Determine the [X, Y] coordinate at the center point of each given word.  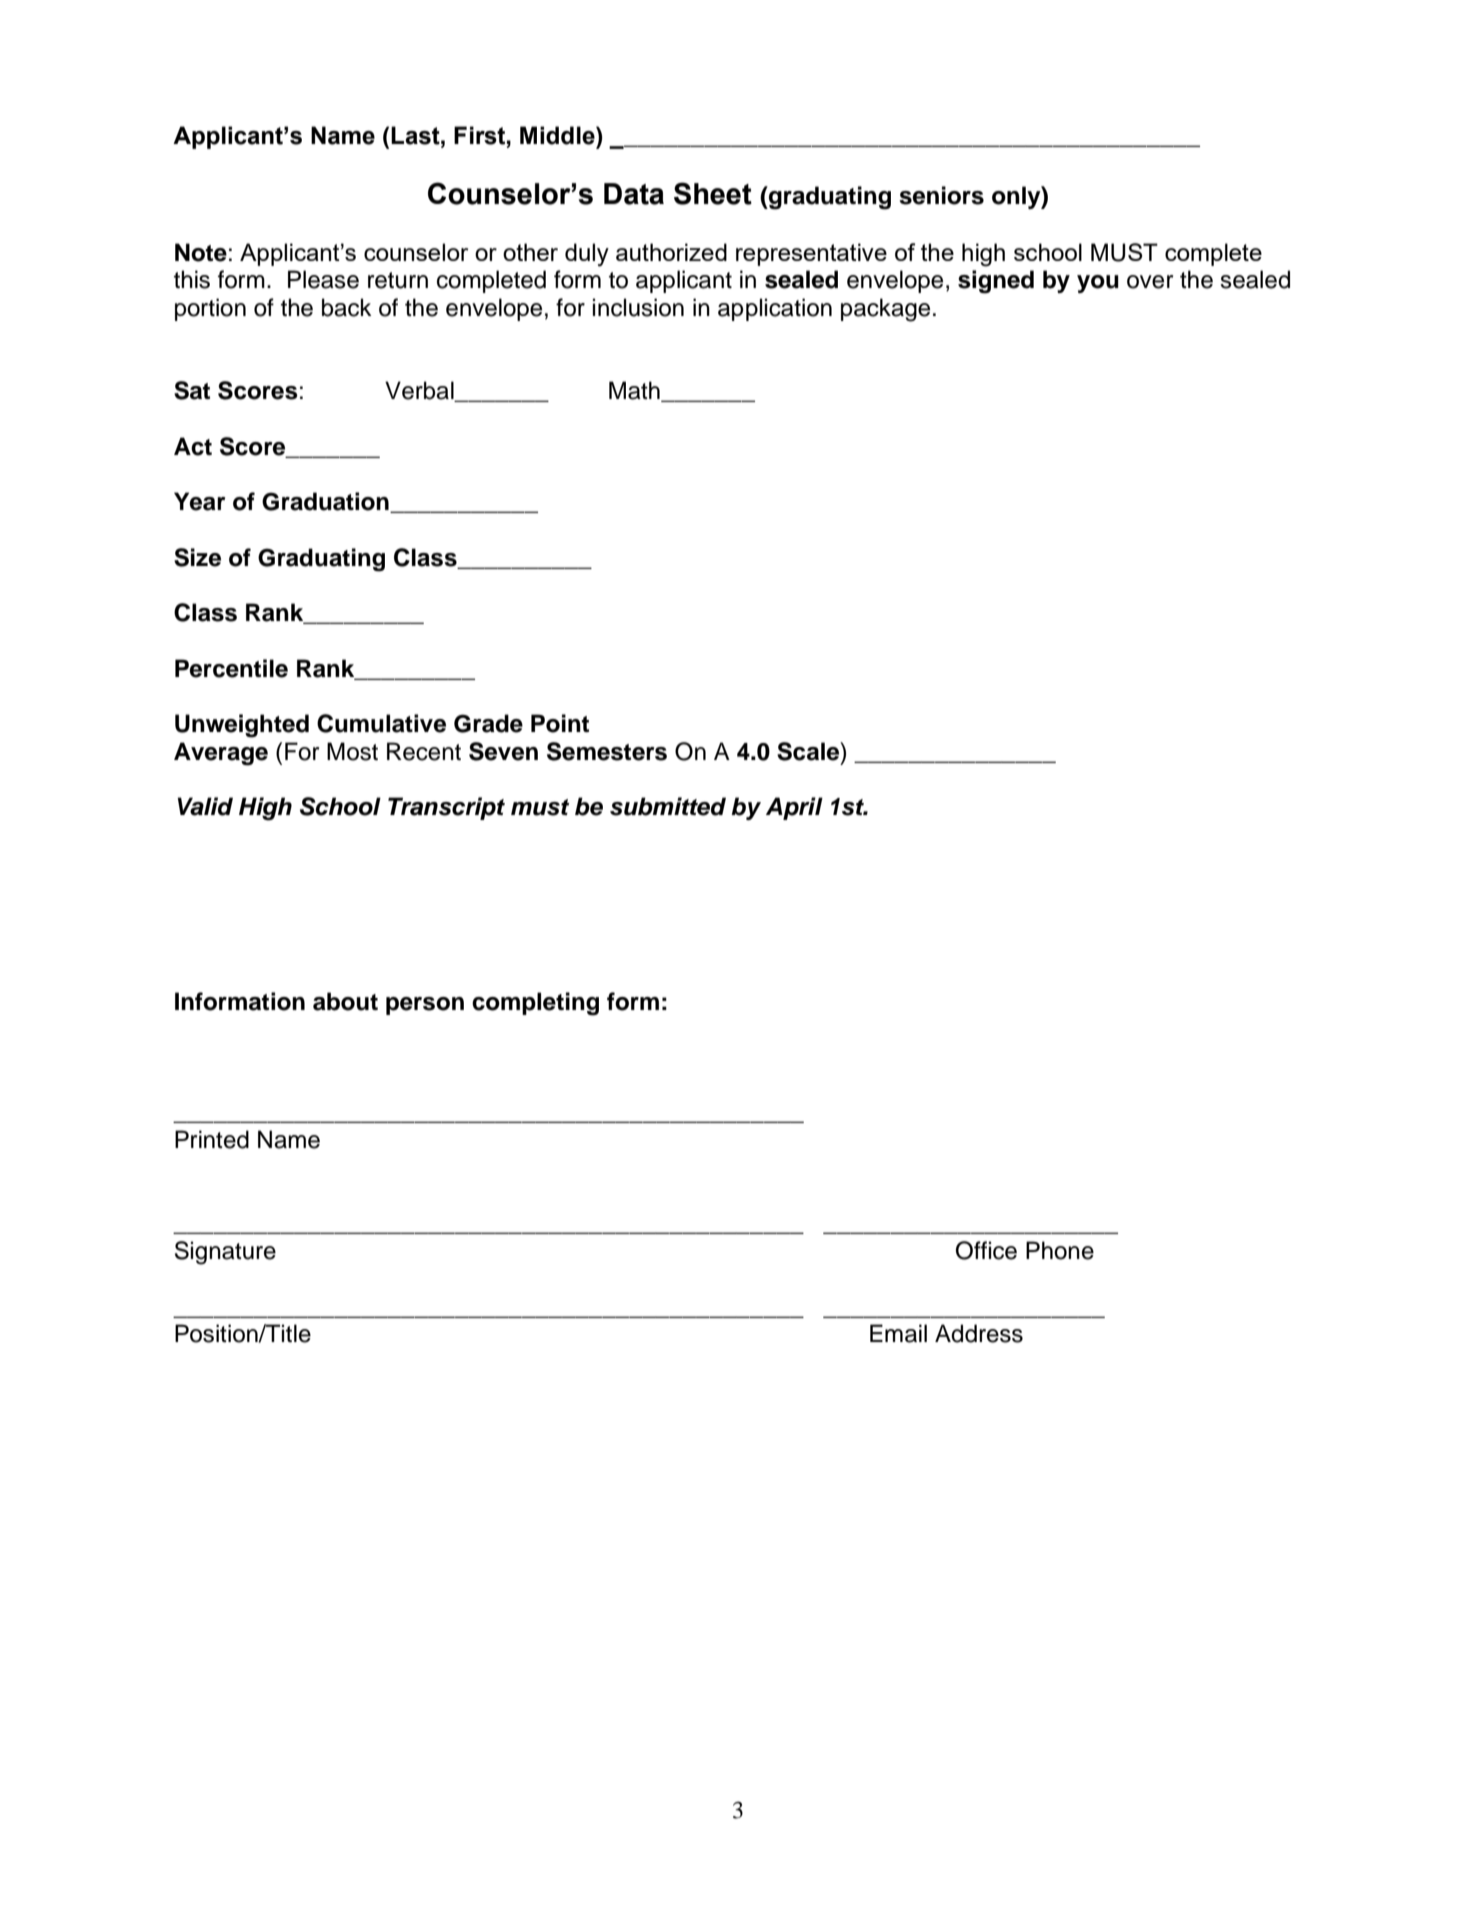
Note [201, 252]
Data [634, 194]
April [794, 808]
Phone [1060, 1250]
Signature [225, 1253]
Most [352, 751]
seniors [941, 195]
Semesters [607, 751]
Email [898, 1333]
